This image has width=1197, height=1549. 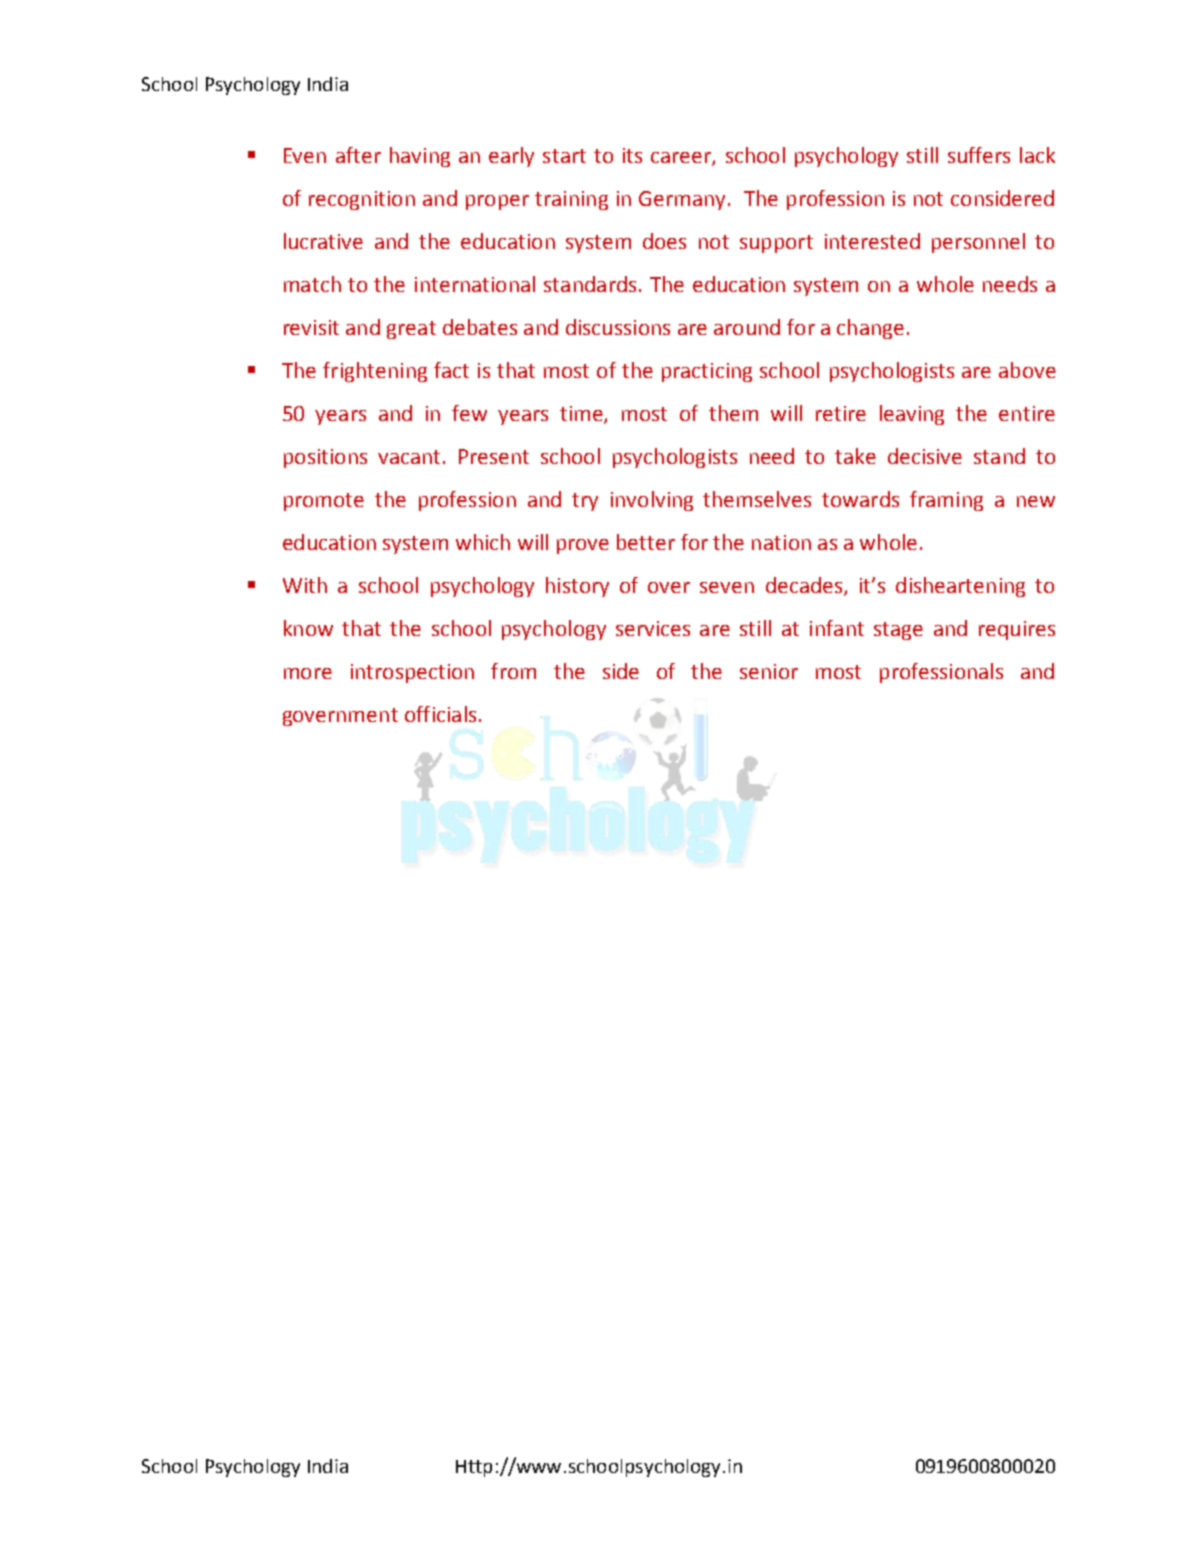 What do you see at coordinates (979, 155) in the image?
I see `suffers` at bounding box center [979, 155].
